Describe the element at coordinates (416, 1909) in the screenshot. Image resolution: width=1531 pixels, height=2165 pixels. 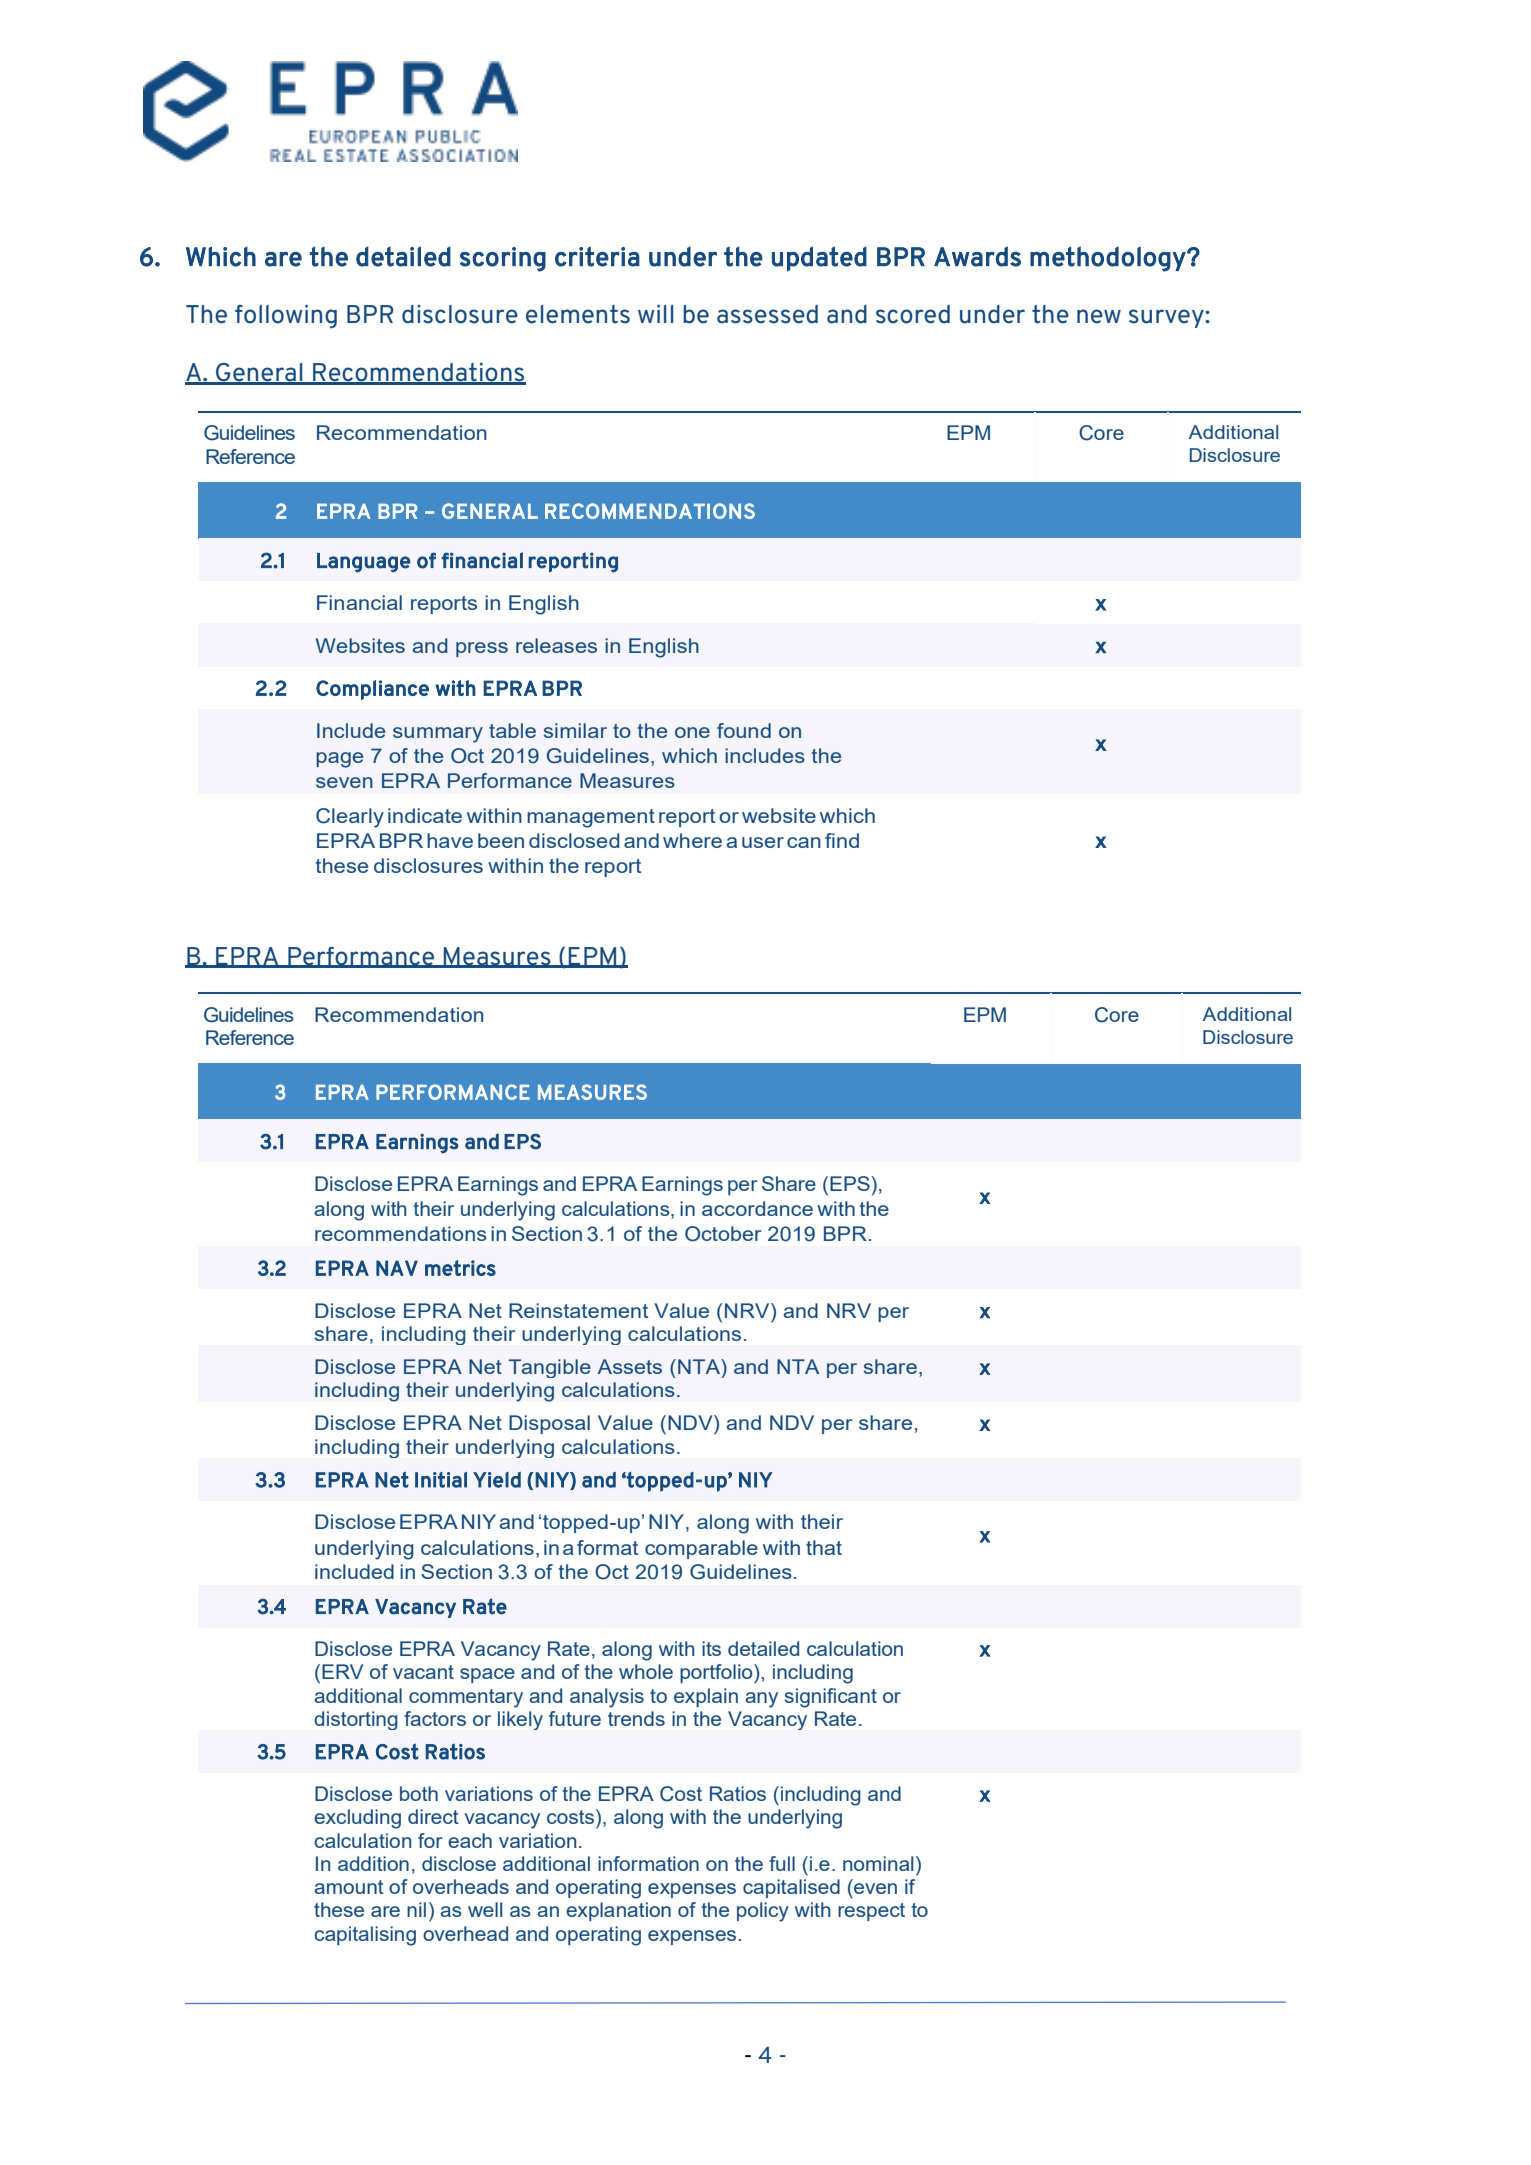
I see `nil` at that location.
